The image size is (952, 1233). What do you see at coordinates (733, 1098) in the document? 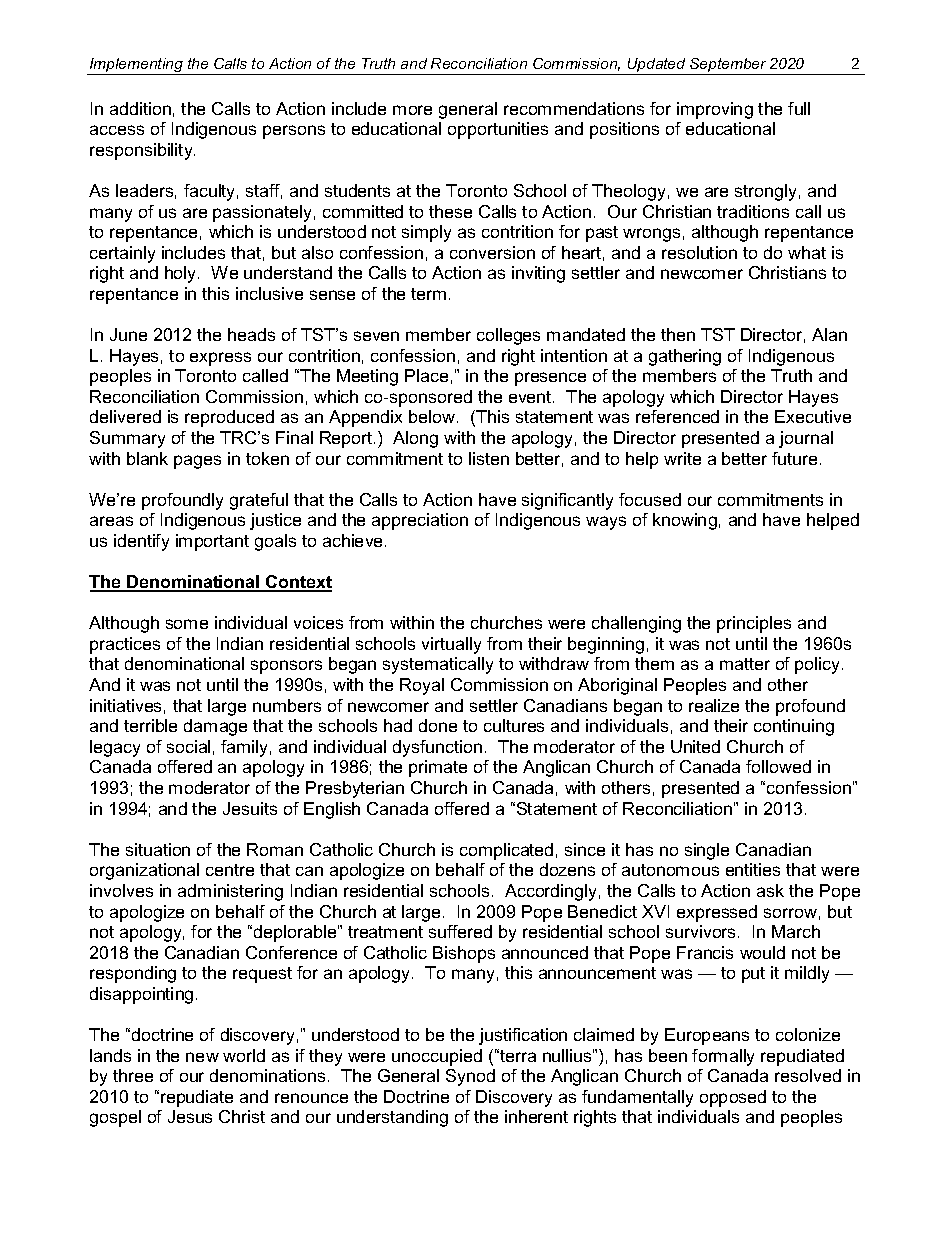
I see `opposed` at bounding box center [733, 1098].
